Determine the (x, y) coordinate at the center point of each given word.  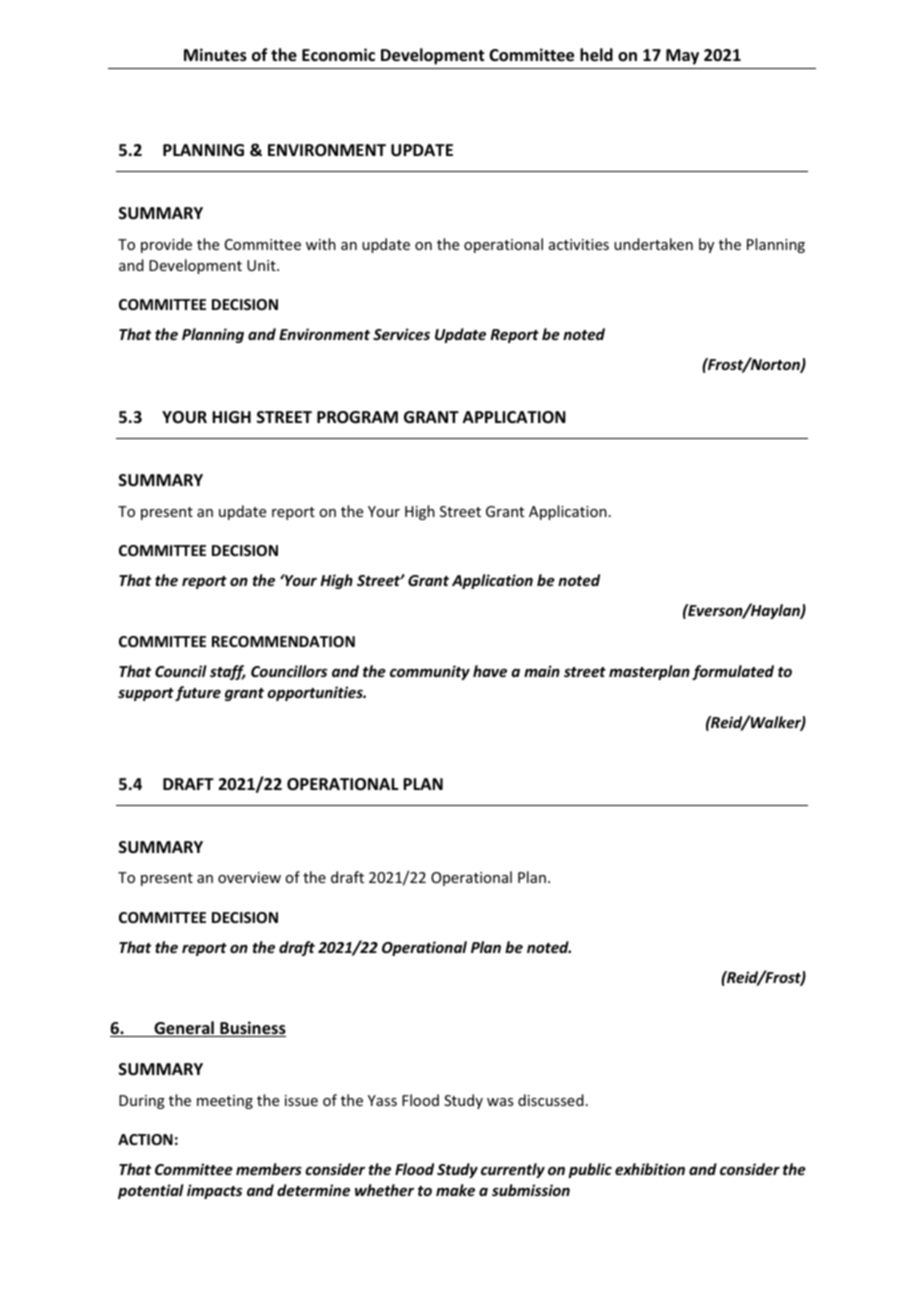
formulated (733, 672)
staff (228, 672)
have (490, 671)
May (682, 57)
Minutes (215, 55)
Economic (338, 54)
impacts (214, 1191)
